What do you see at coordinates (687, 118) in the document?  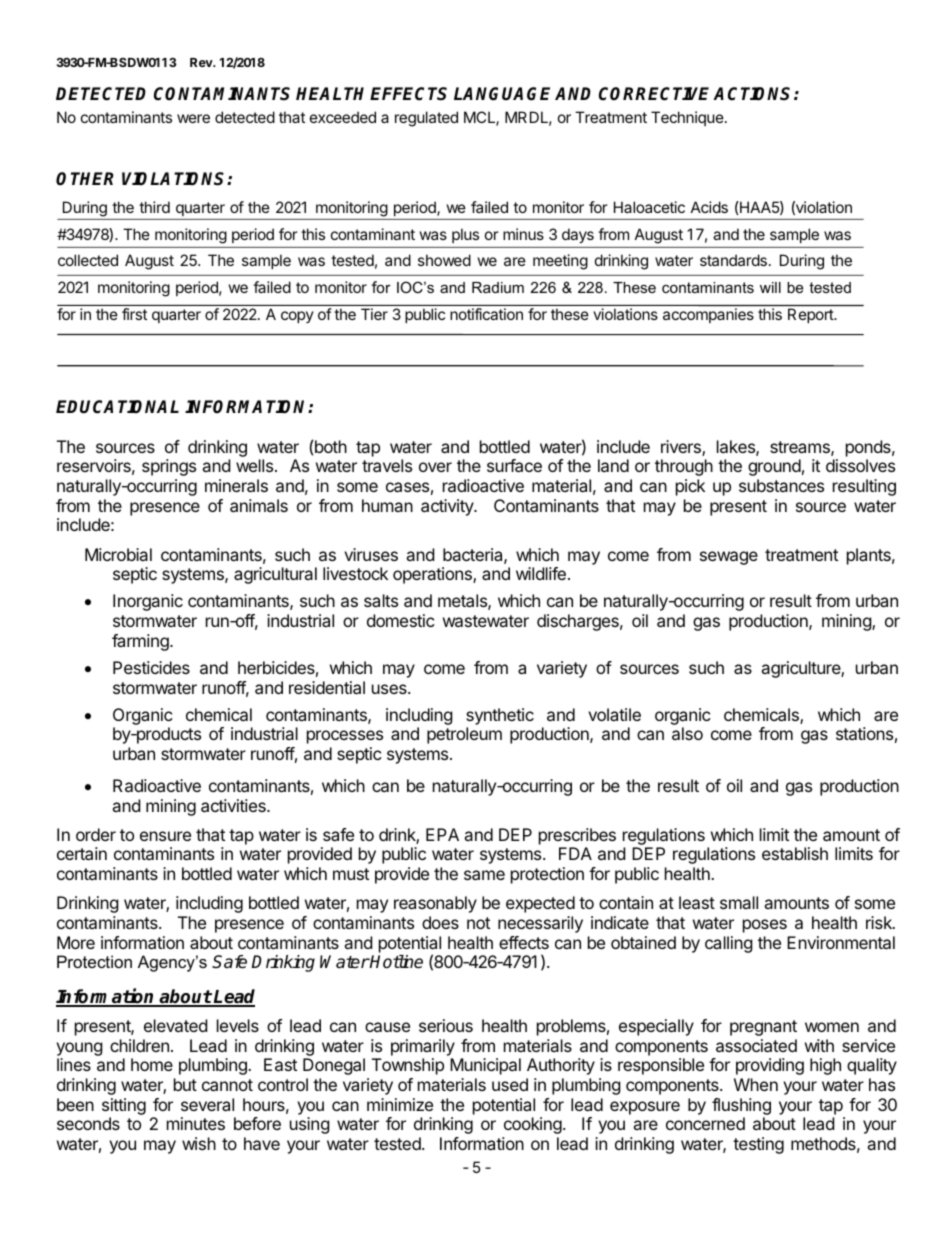 I see `Technique` at bounding box center [687, 118].
